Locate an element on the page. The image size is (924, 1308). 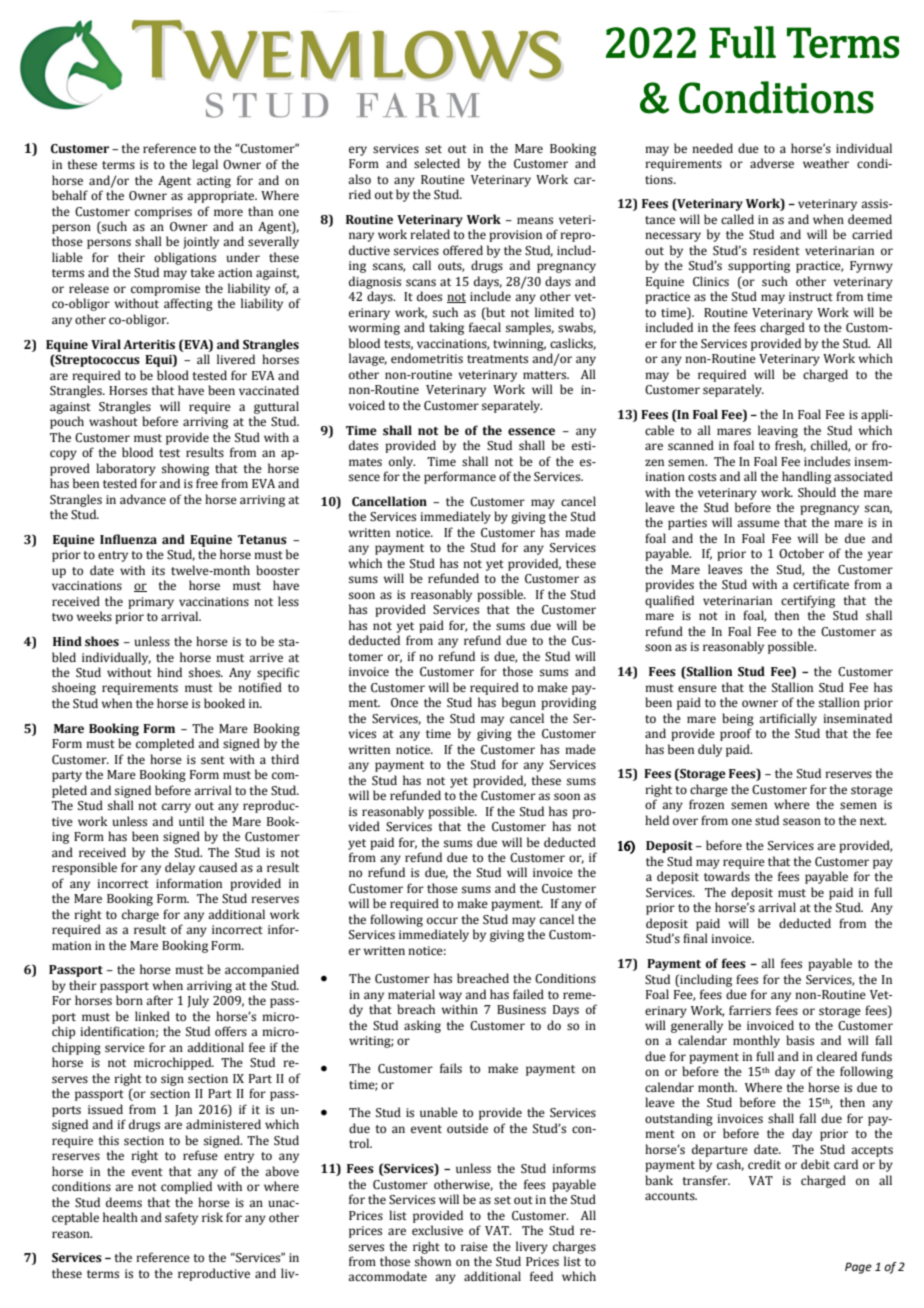
basis is located at coordinates (800, 1040).
